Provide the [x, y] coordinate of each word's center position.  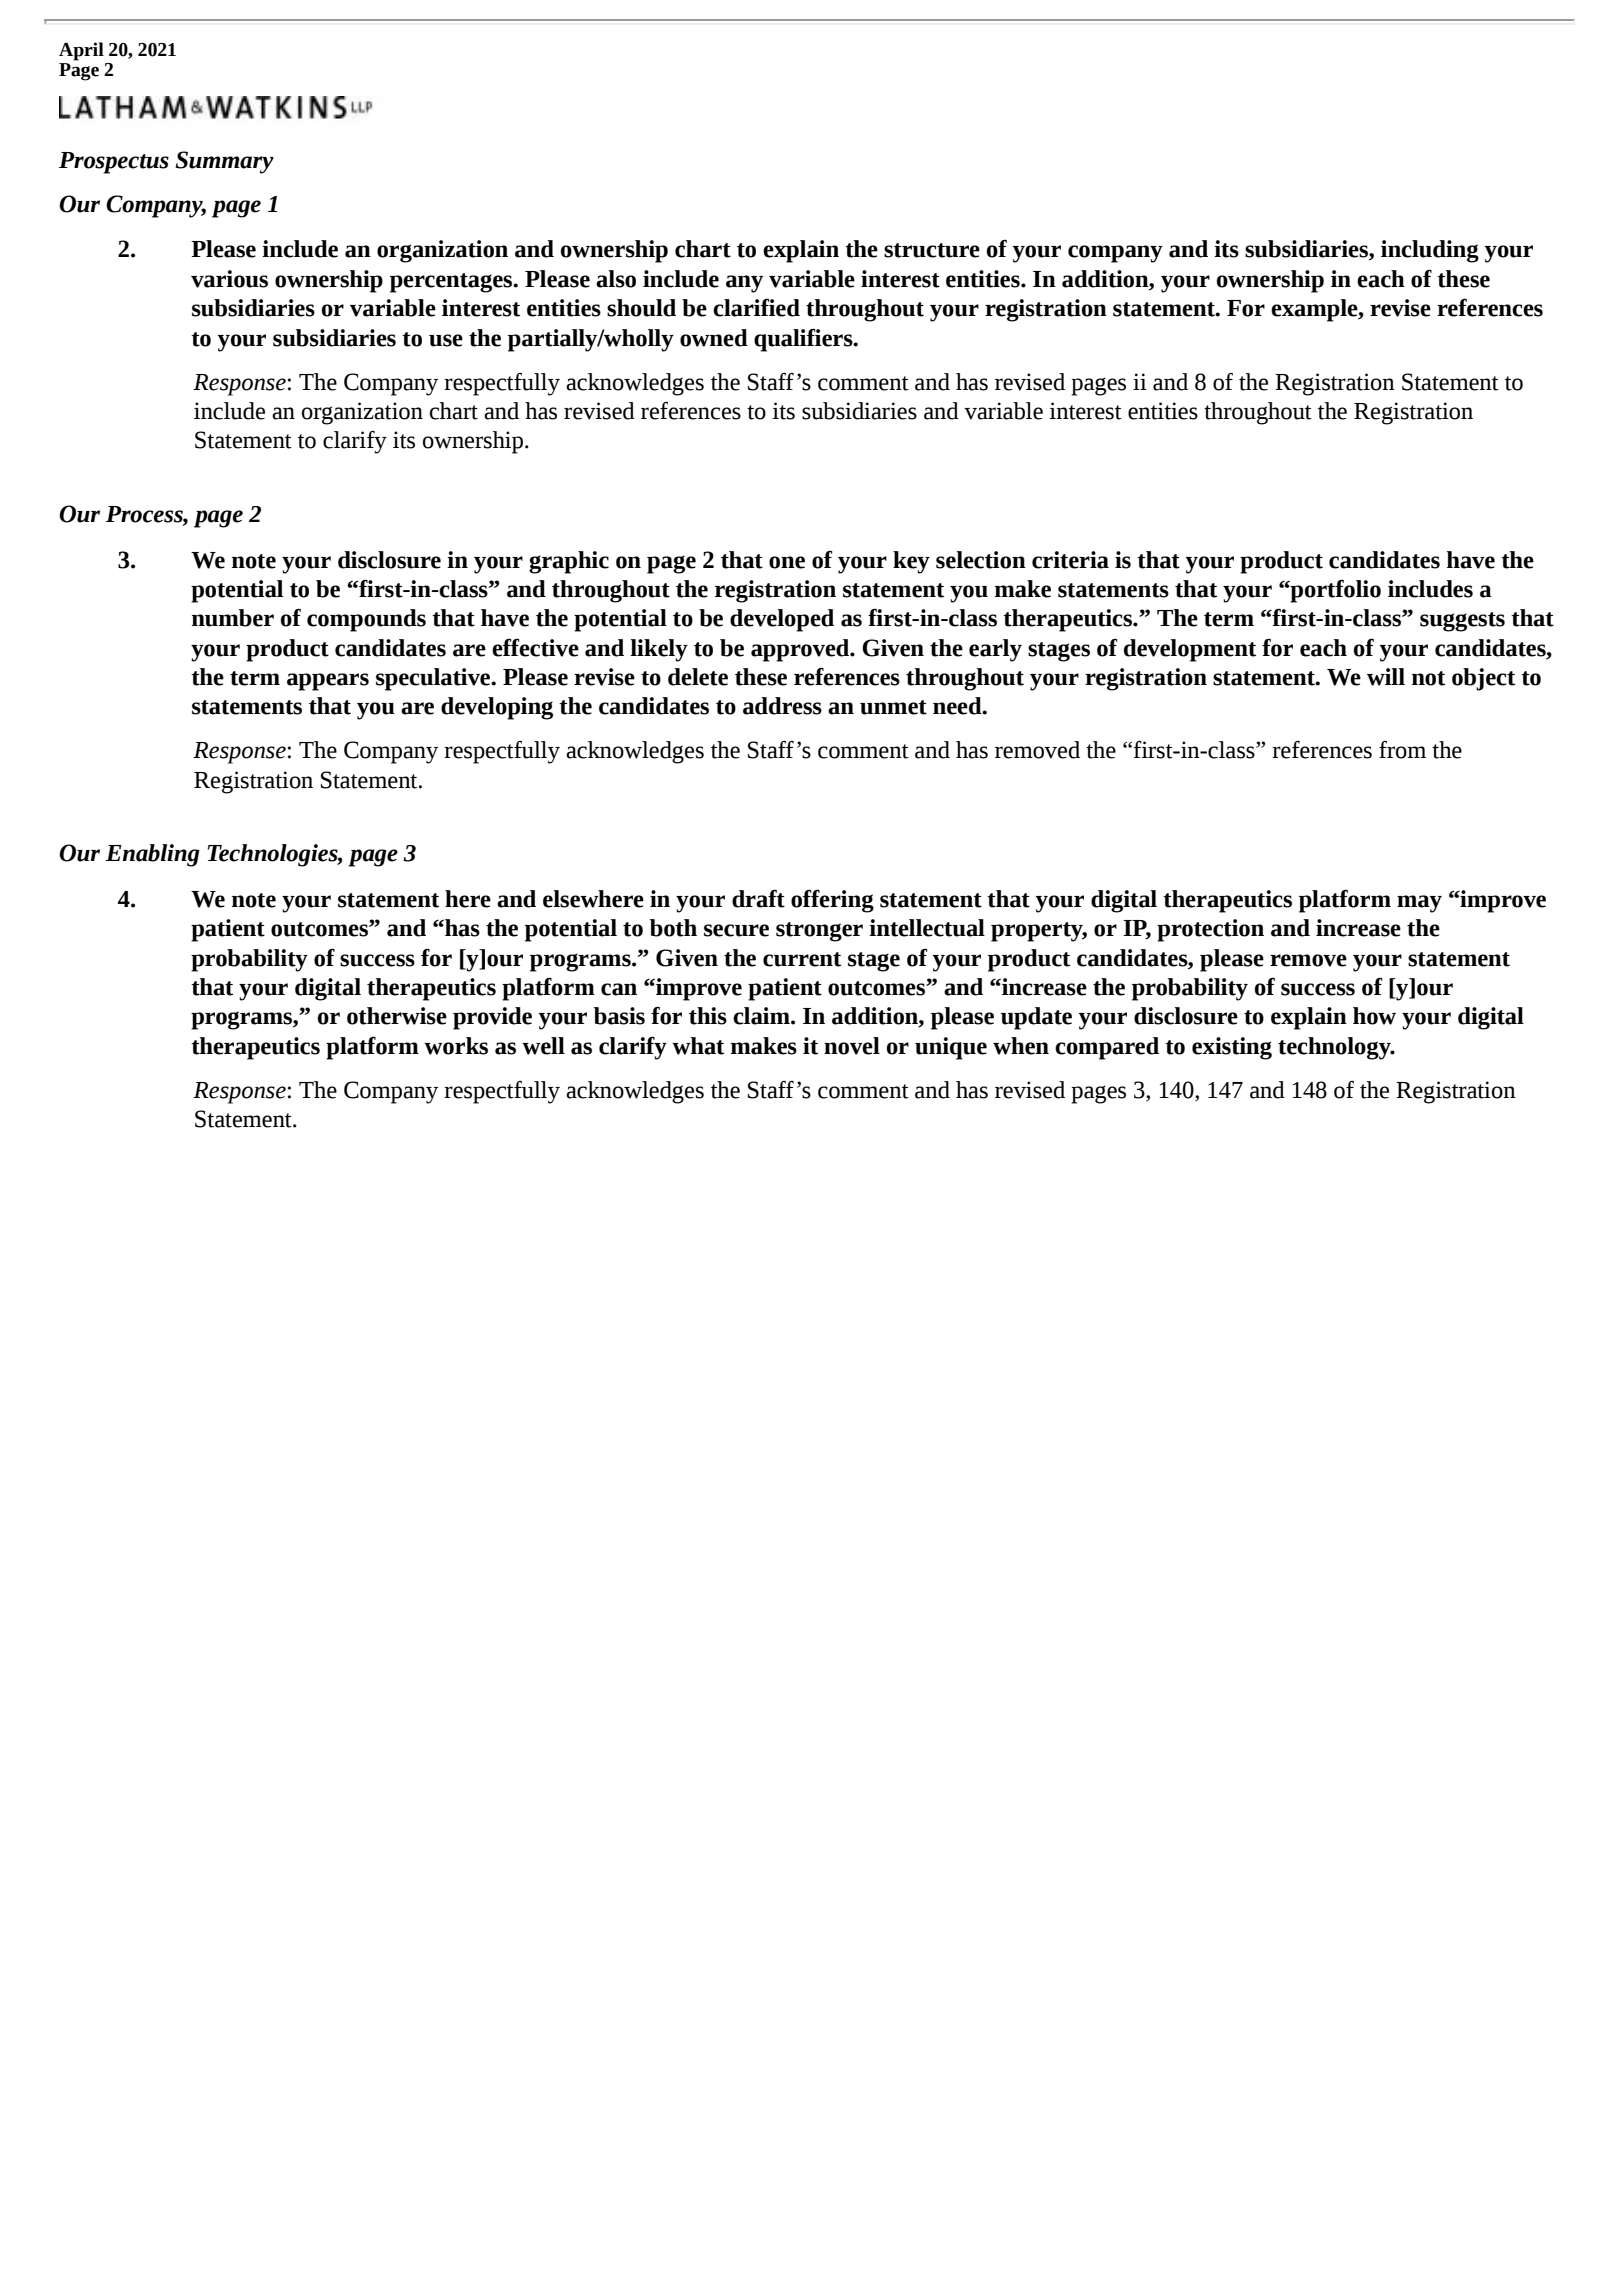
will [1386, 677]
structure [932, 250]
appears [328, 682]
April [81, 51]
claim [762, 1016]
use [446, 340]
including [1430, 251]
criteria [1070, 560]
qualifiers [804, 340]
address [782, 706]
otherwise [397, 1016]
